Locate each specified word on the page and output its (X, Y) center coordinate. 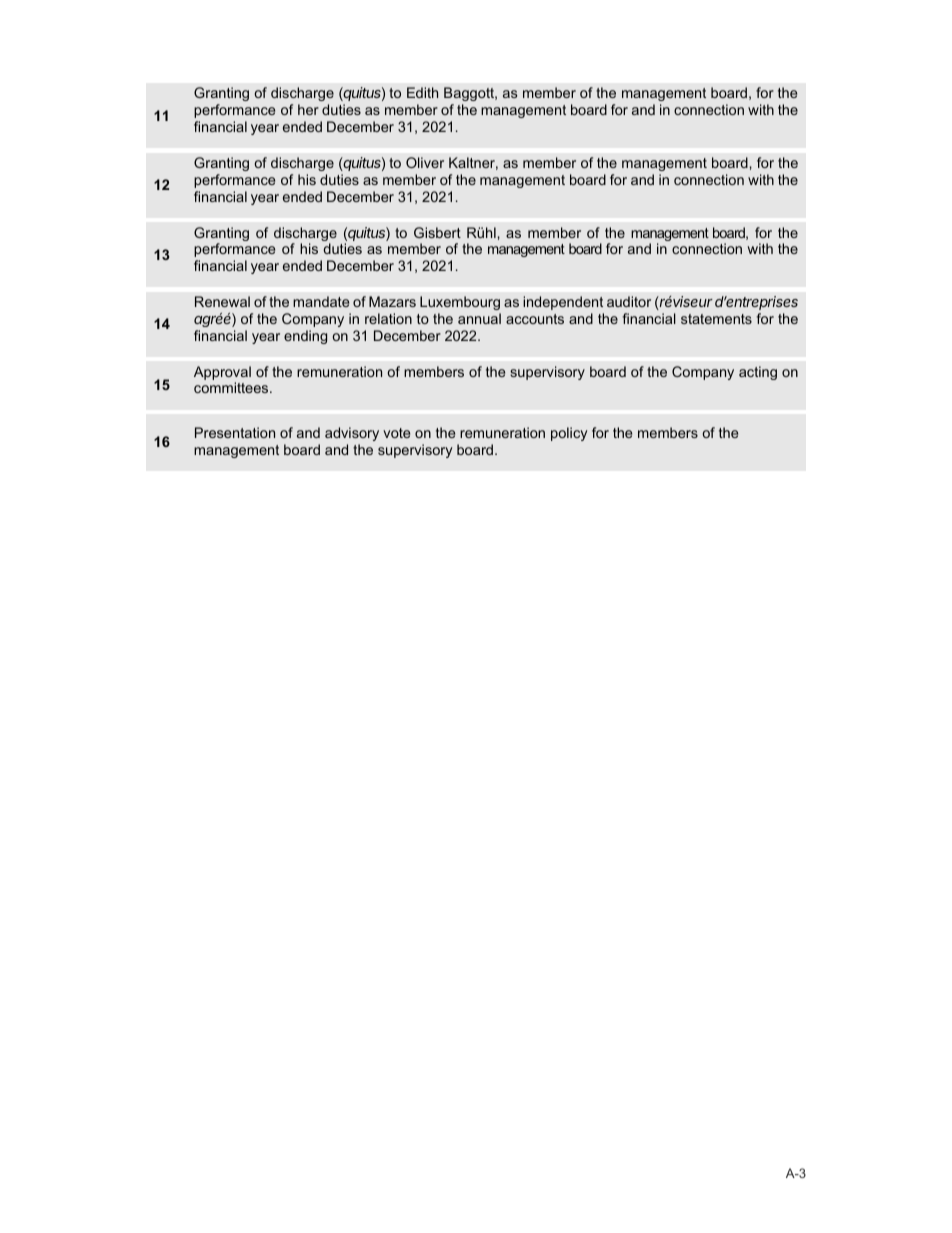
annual (479, 318)
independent (563, 303)
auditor (629, 301)
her (308, 109)
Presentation (235, 432)
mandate (321, 301)
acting (758, 373)
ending (305, 337)
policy (569, 434)
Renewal (222, 301)
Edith (422, 92)
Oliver (425, 162)
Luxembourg (460, 303)
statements (716, 319)
